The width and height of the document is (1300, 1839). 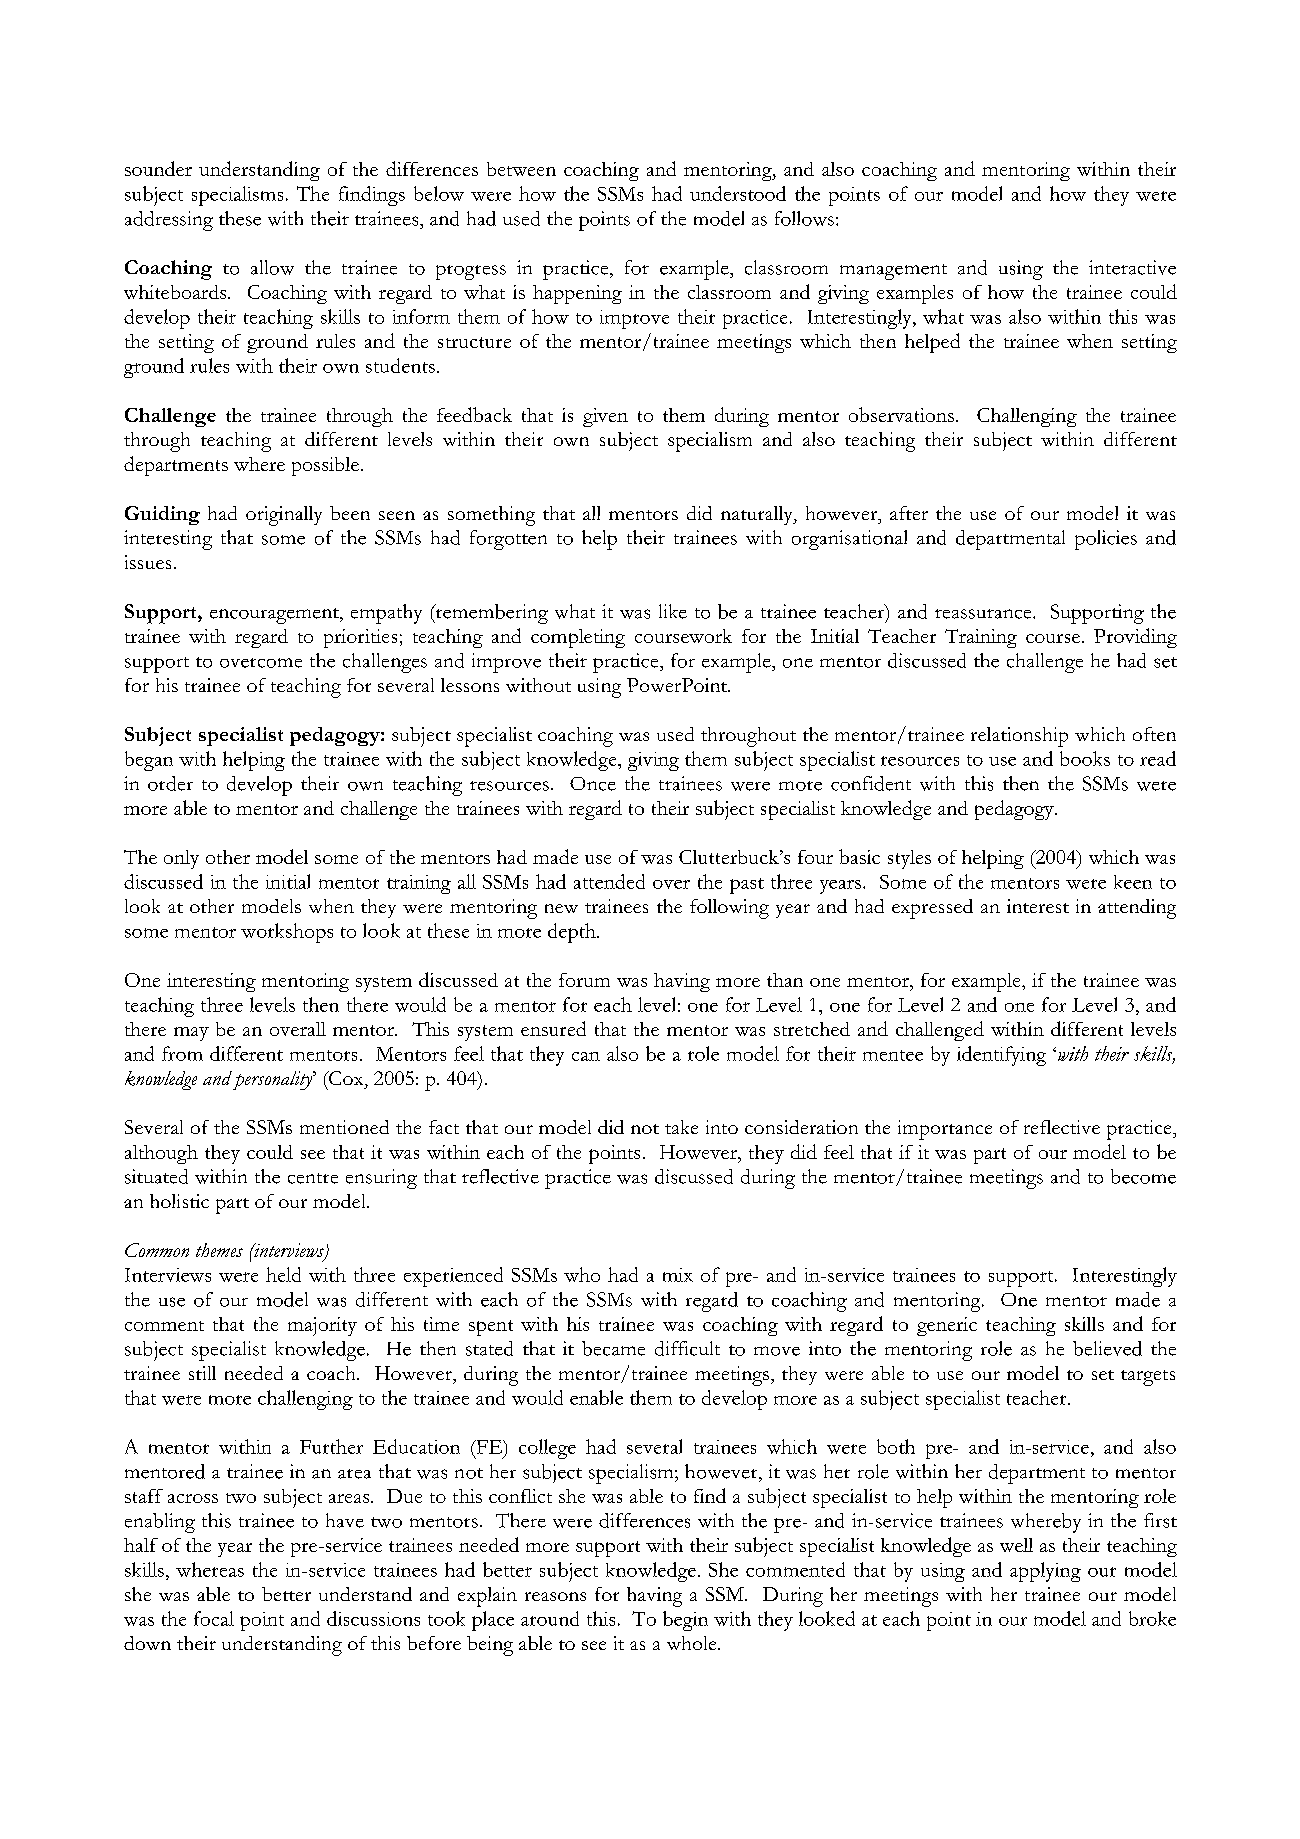 What do you see at coordinates (313, 1178) in the document?
I see `centre` at bounding box center [313, 1178].
